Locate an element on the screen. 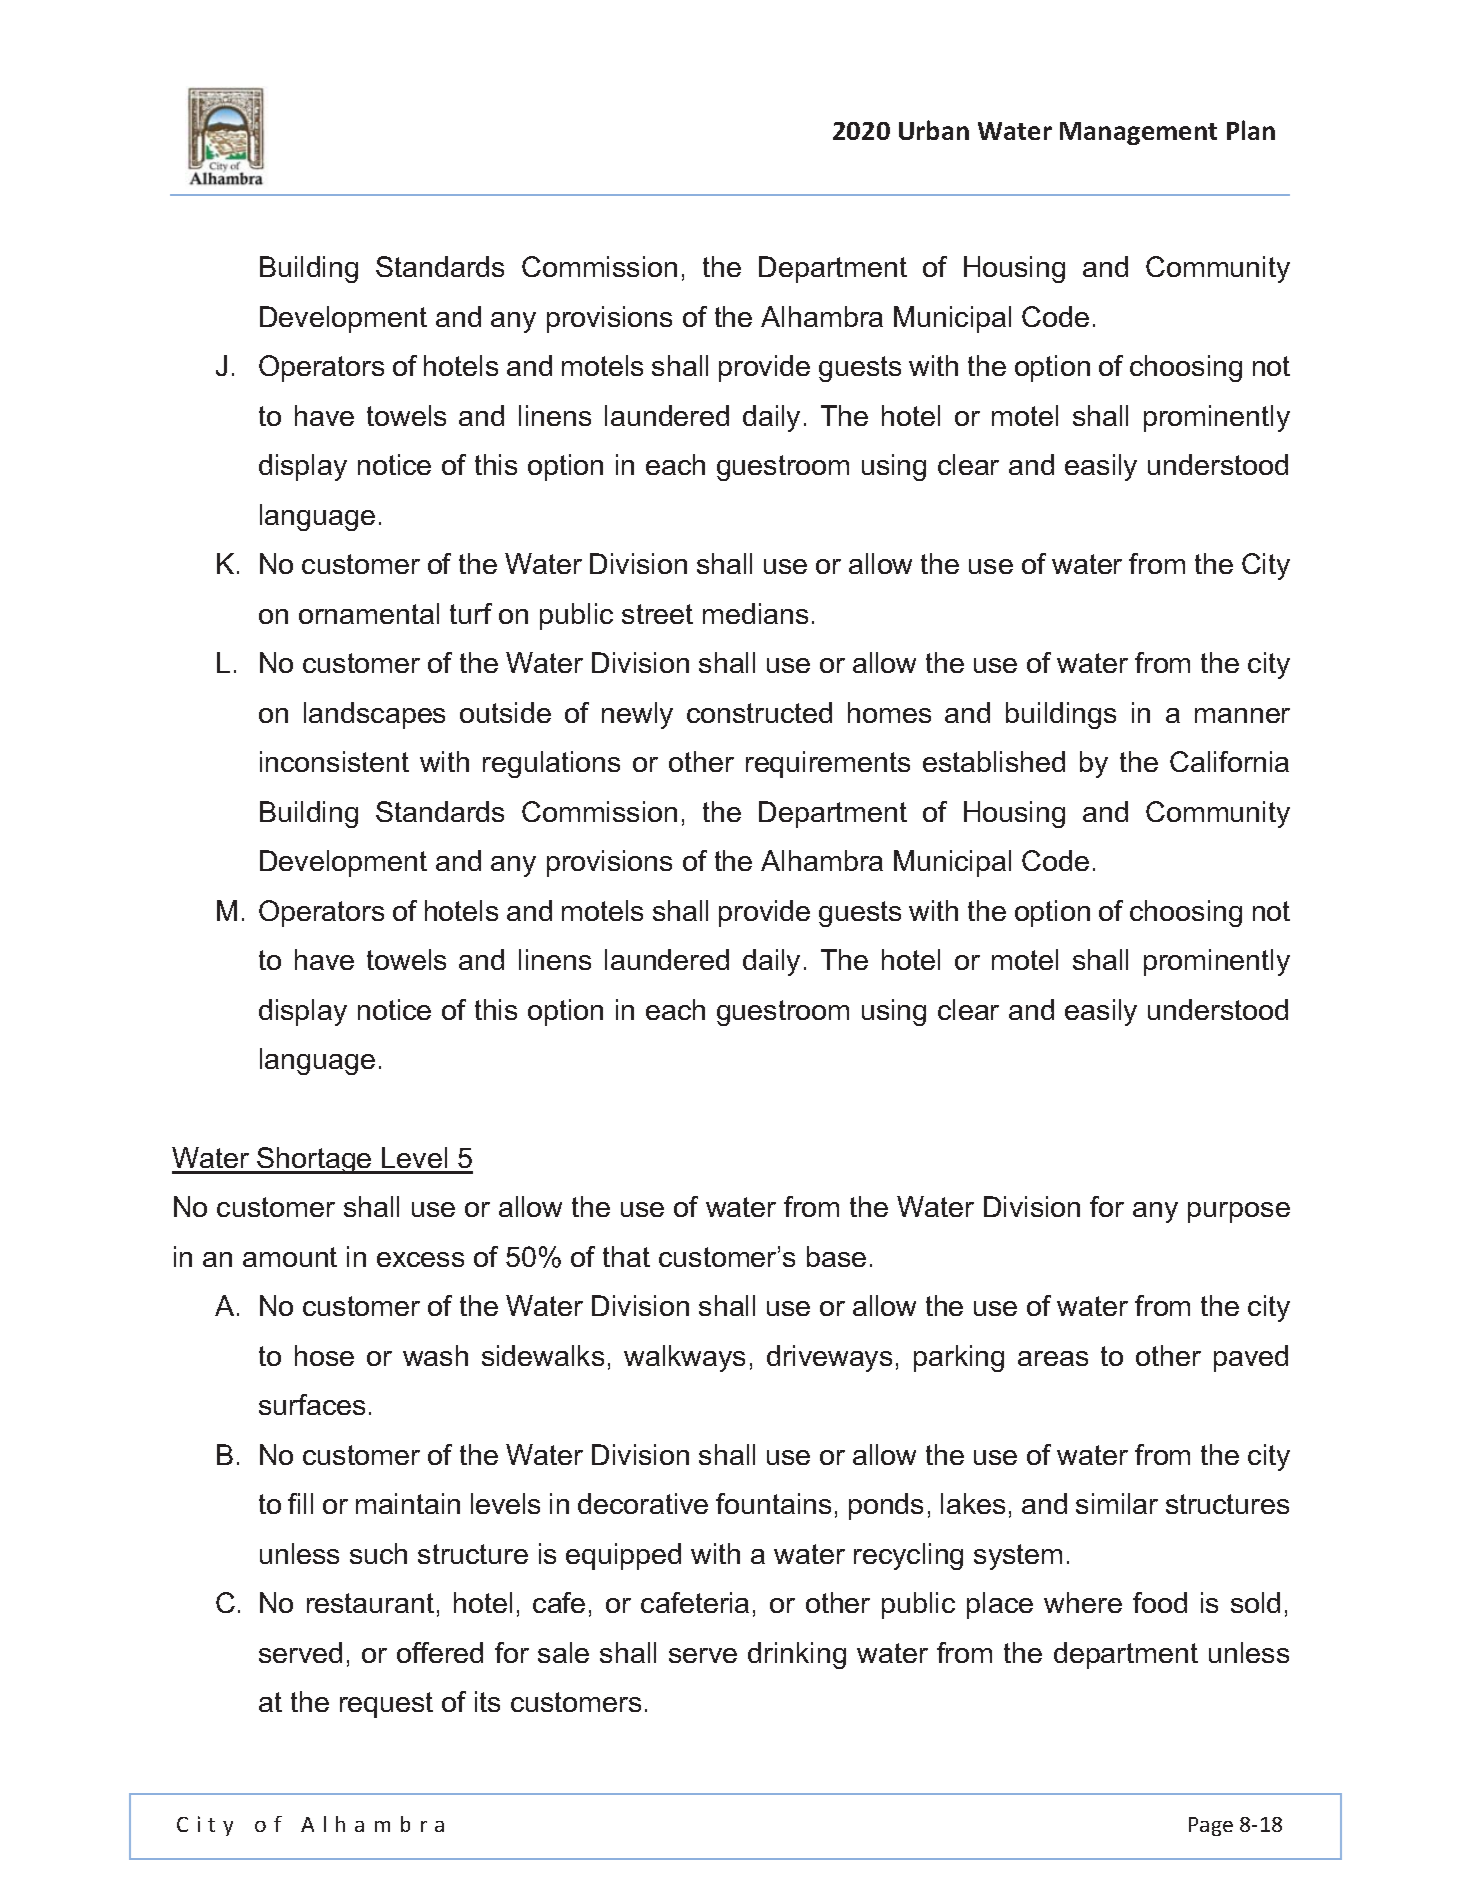 The height and width of the screenshot is (1893, 1463). request is located at coordinates (386, 1705).
